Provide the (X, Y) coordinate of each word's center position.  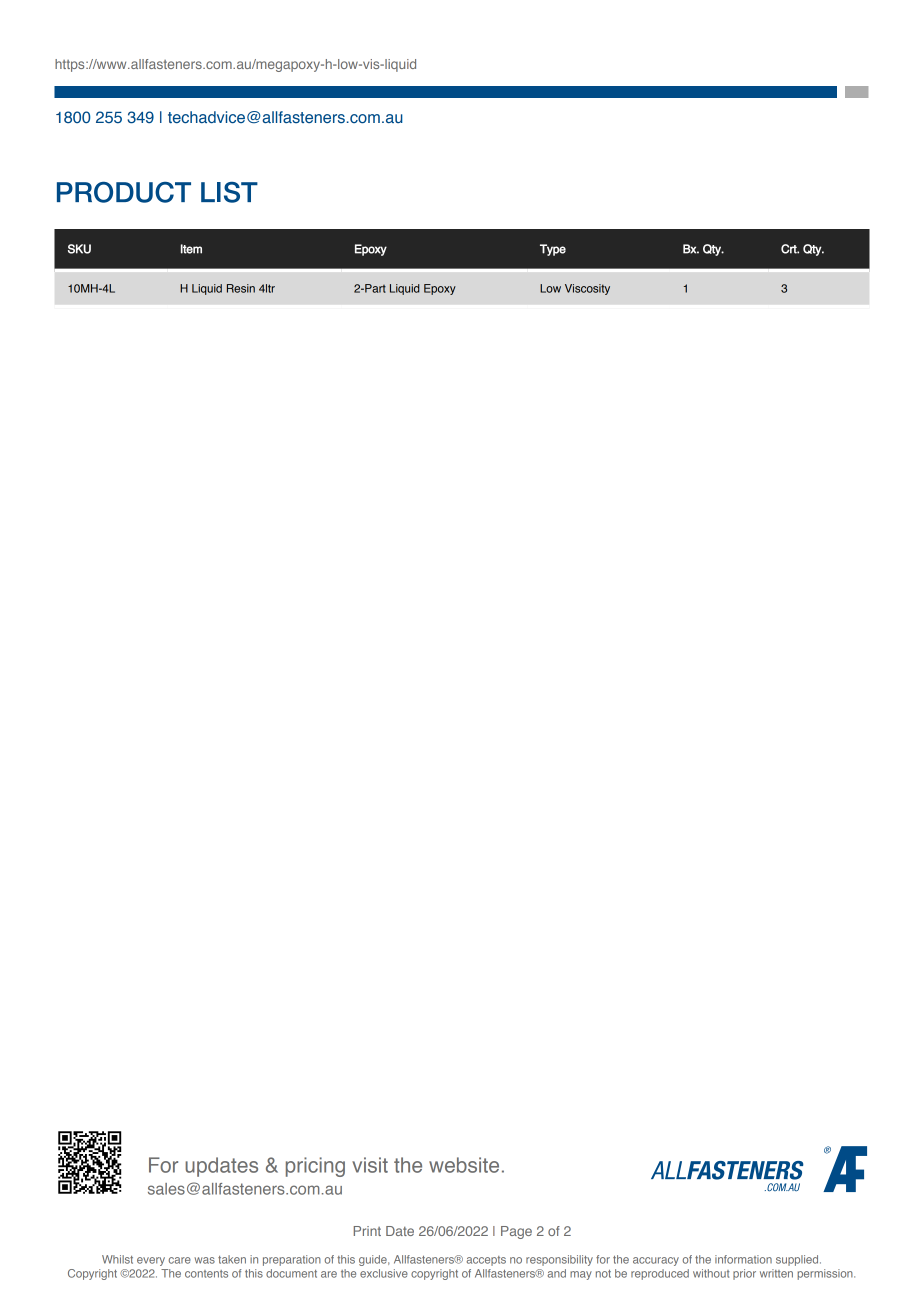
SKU (79, 249)
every (151, 1261)
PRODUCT (124, 192)
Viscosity (587, 289)
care (180, 1260)
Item (191, 249)
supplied (798, 1260)
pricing (315, 1167)
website (464, 1165)
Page (516, 1232)
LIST (229, 192)
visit (370, 1165)
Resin (241, 288)
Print (367, 1231)
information (743, 1259)
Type (553, 250)
